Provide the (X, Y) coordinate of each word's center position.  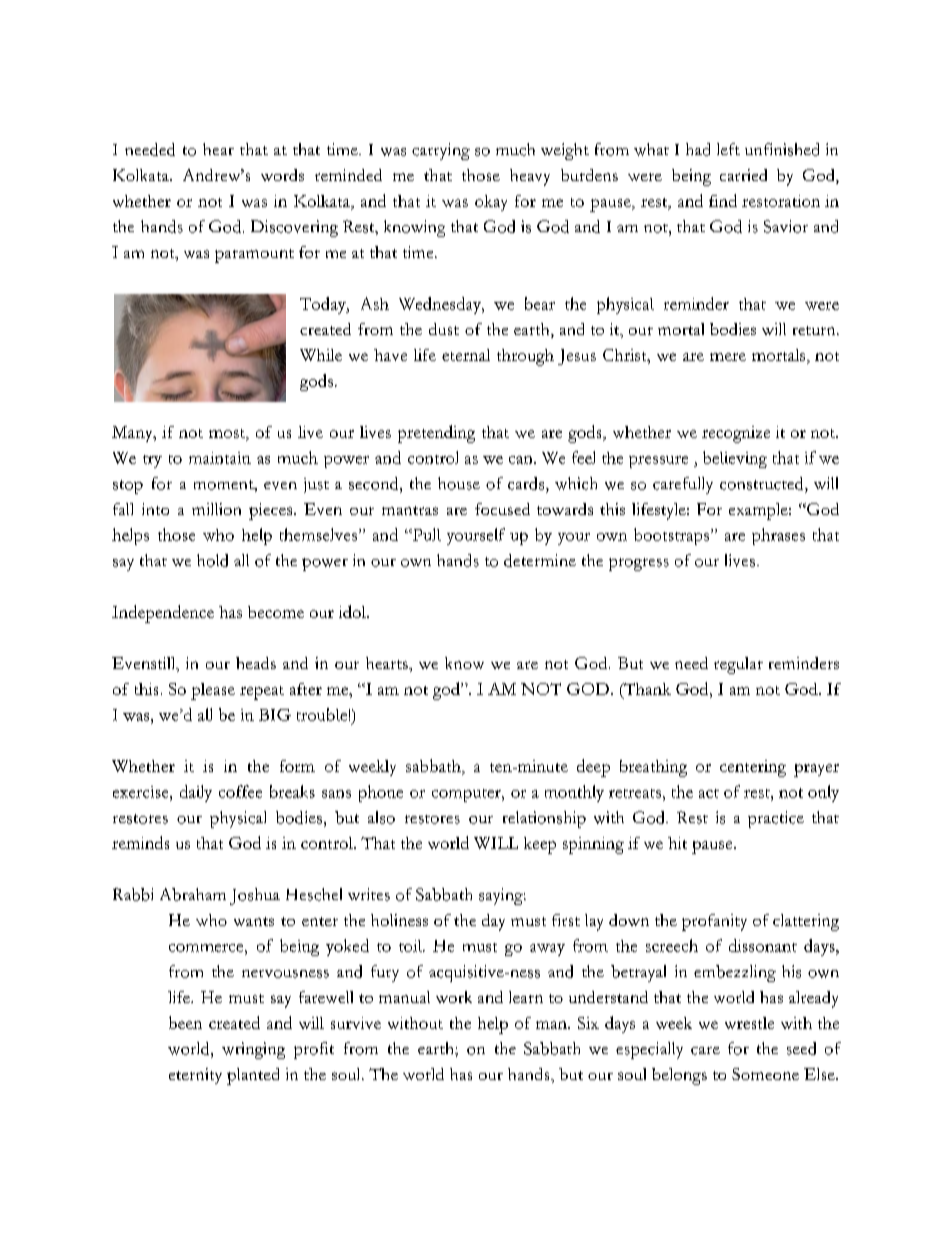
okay (491, 203)
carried (743, 175)
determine (540, 560)
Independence (163, 614)
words (282, 175)
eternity (195, 1076)
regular (738, 665)
